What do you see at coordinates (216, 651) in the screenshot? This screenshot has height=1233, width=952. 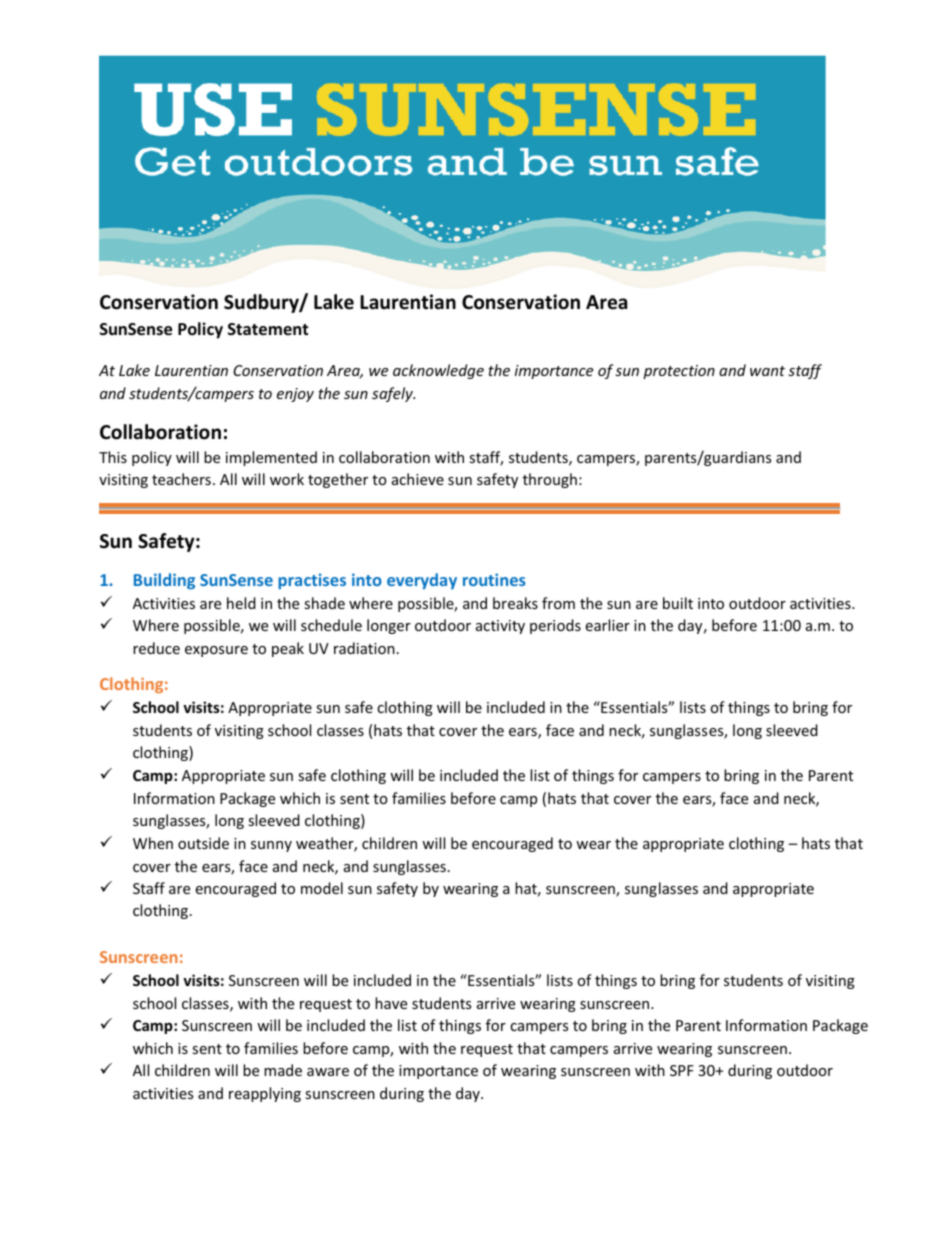 I see `exposure` at bounding box center [216, 651].
